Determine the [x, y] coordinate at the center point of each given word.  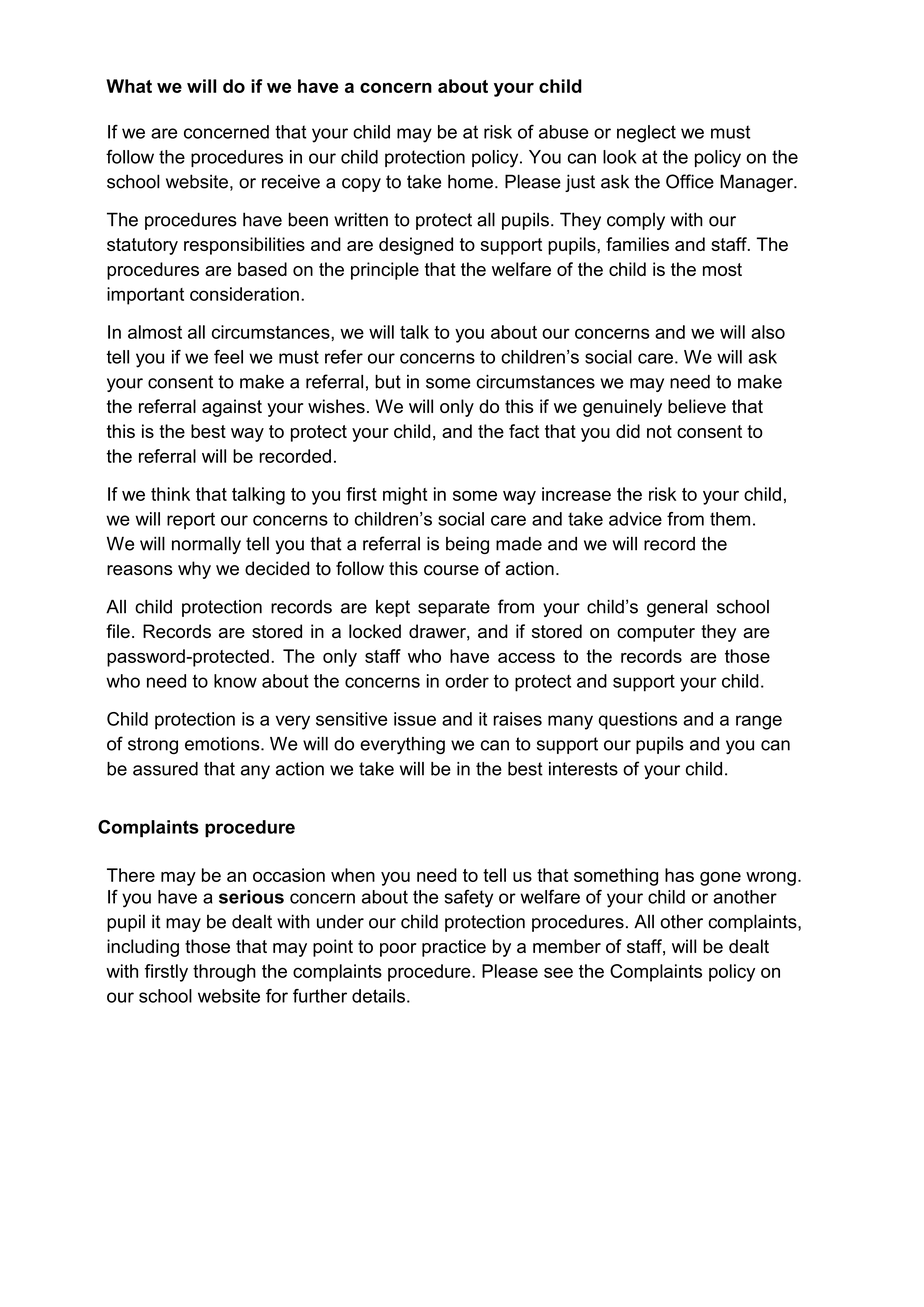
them [730, 519]
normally [206, 545]
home [470, 181]
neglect [646, 134]
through [224, 973]
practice [454, 948]
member [567, 946]
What [129, 86]
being [467, 545]
